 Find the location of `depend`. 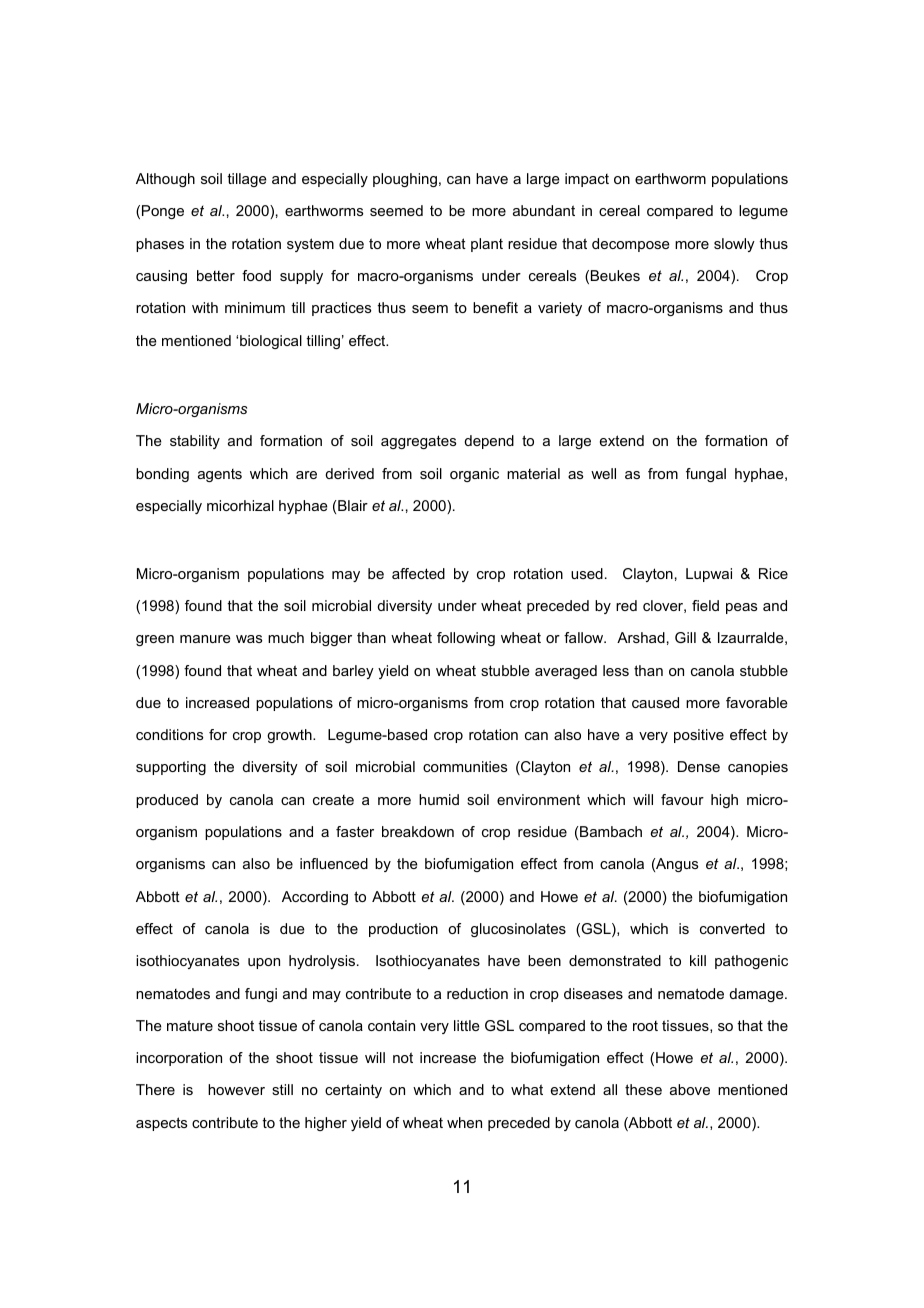

depend is located at coordinates (489, 442).
